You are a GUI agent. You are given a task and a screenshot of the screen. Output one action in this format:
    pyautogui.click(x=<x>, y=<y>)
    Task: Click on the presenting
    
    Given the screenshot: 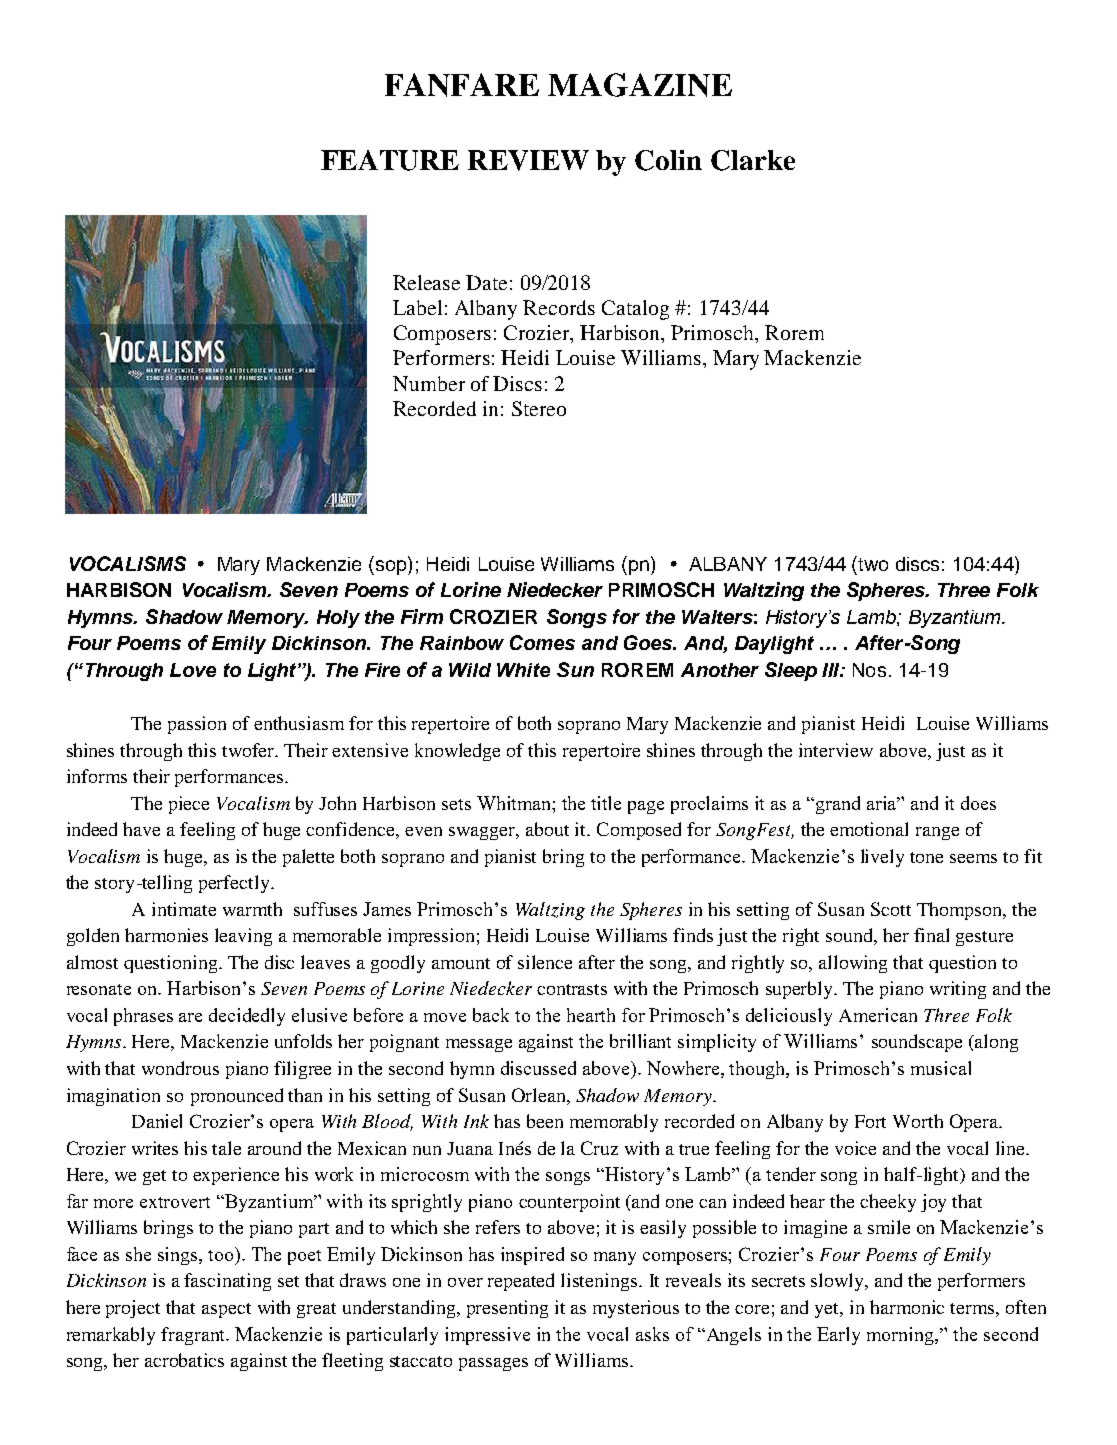 What is the action you would take?
    pyautogui.click(x=507, y=1309)
